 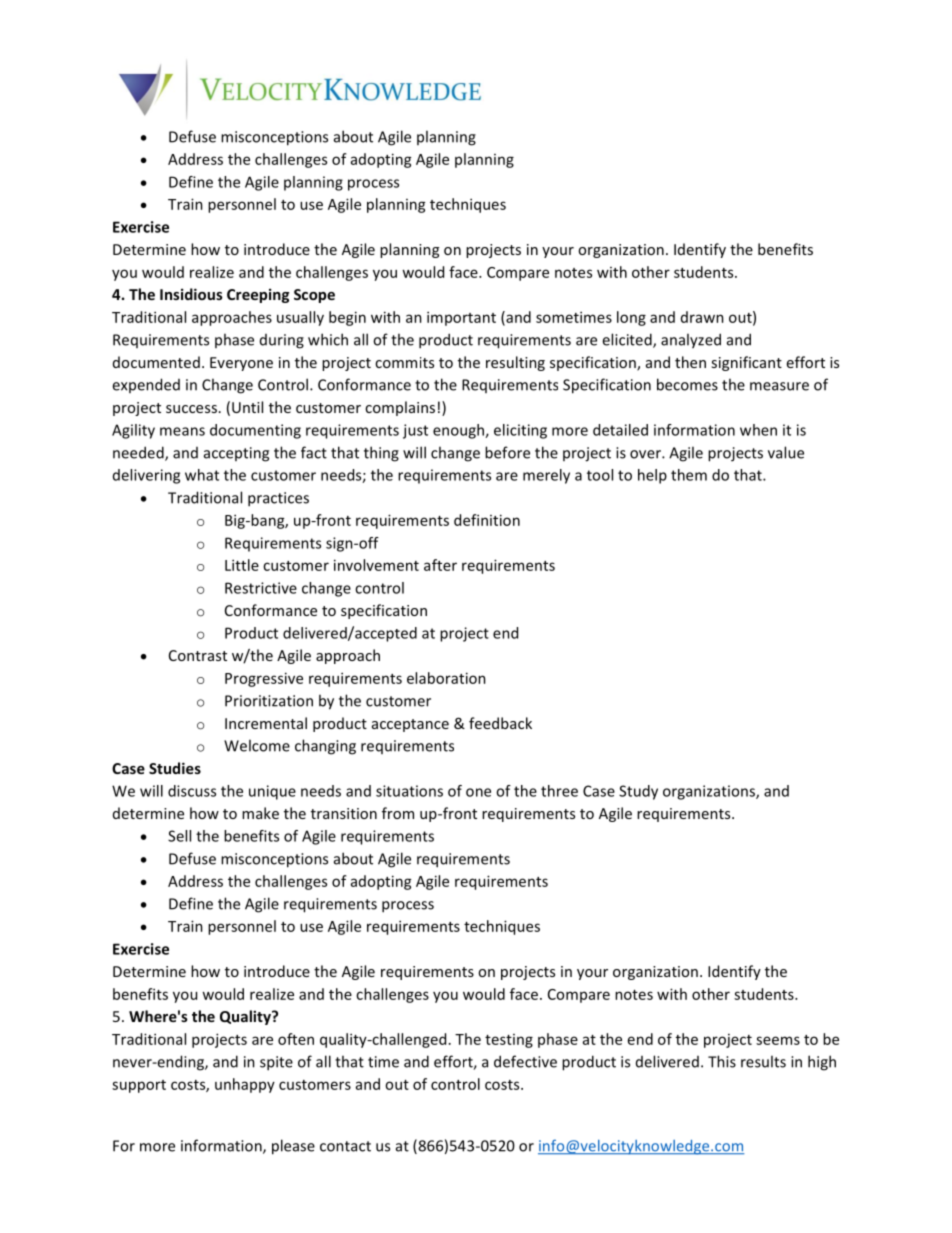 What do you see at coordinates (191, 294) in the document?
I see `Insidious` at bounding box center [191, 294].
